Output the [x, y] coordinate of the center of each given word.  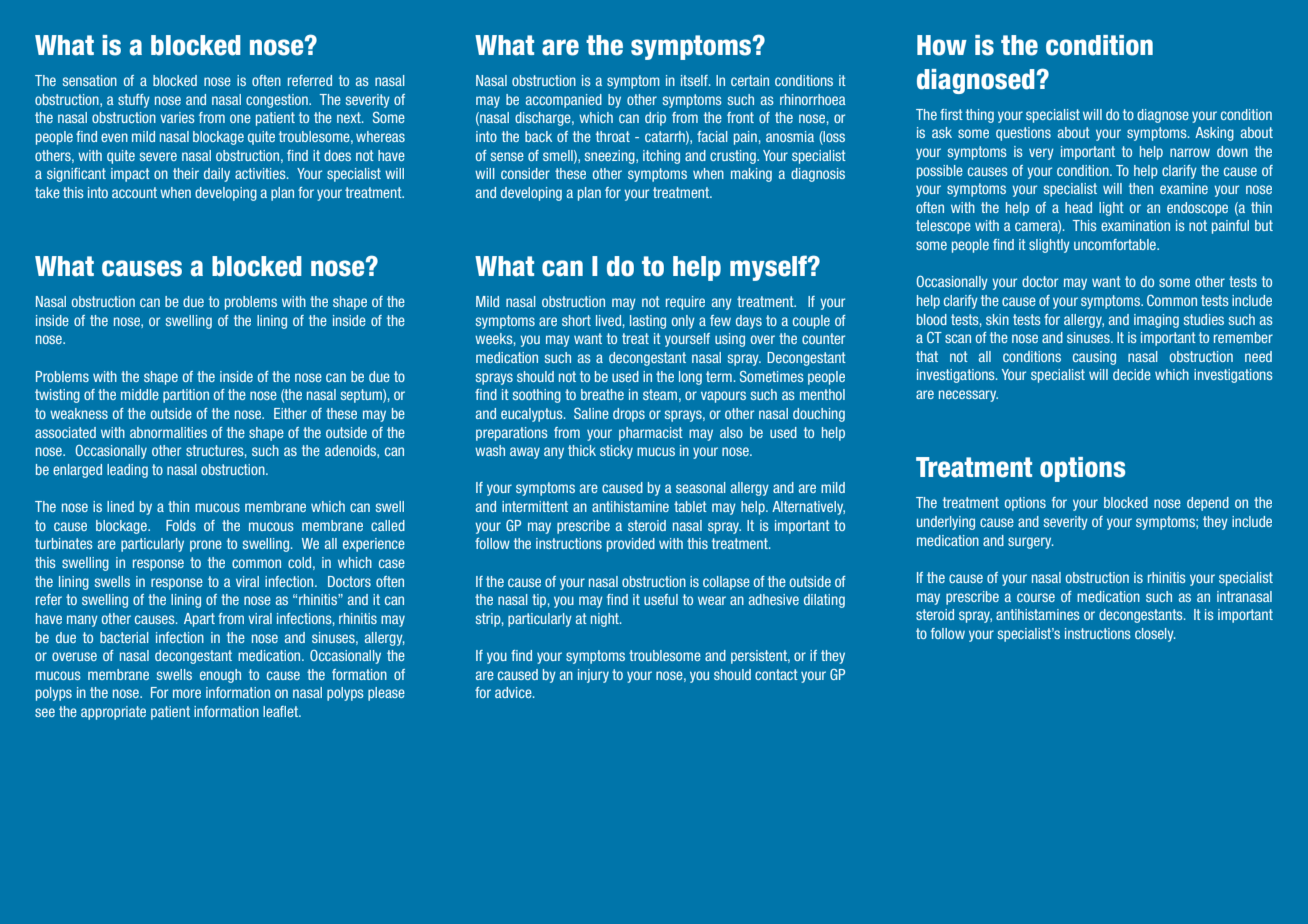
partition [186, 396]
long [690, 378]
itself [695, 80]
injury [593, 676]
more [187, 693]
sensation [90, 80]
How [942, 45]
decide [1132, 374]
